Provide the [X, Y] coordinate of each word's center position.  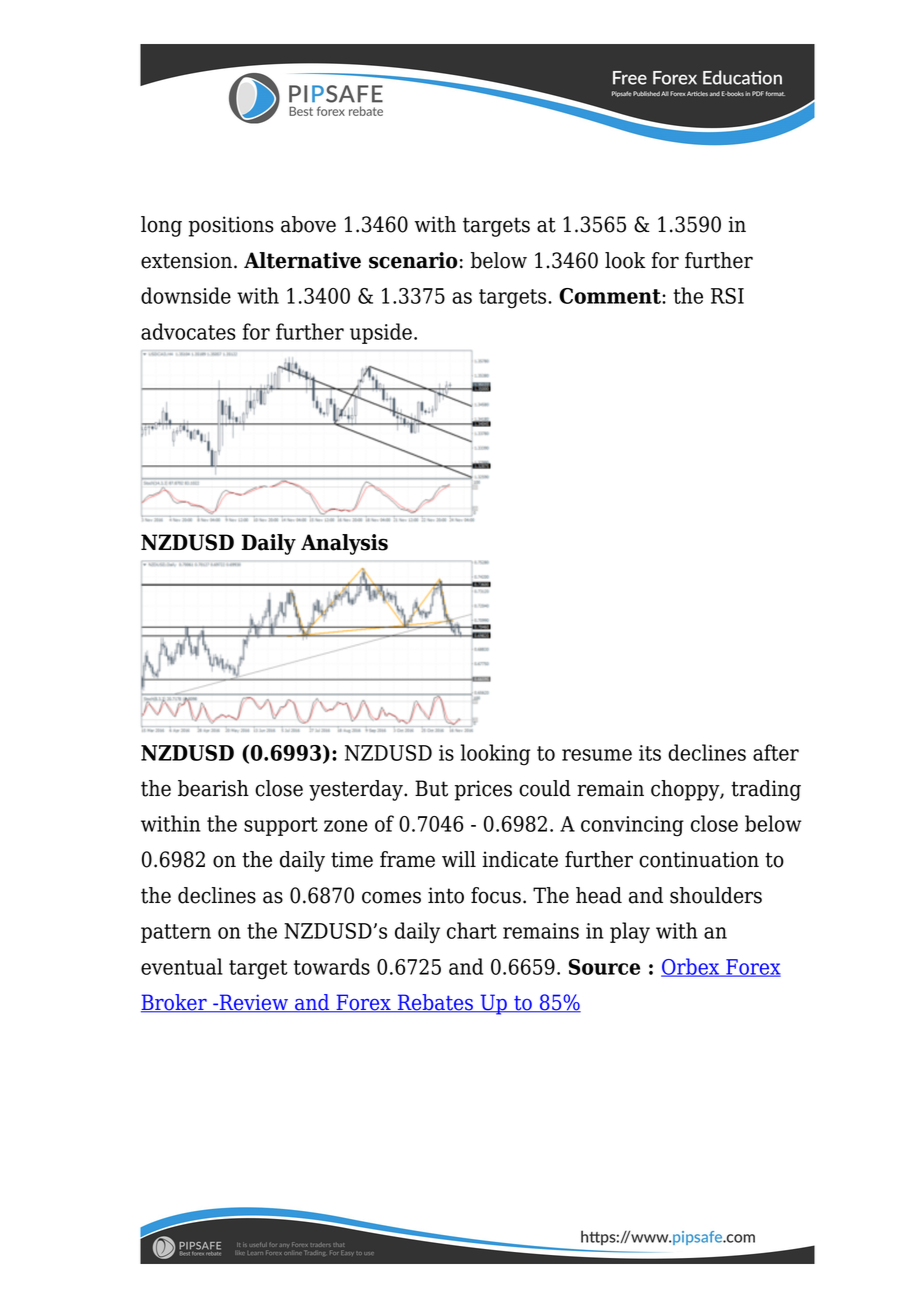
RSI [727, 296]
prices [483, 790]
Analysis [344, 544]
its [650, 753]
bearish [213, 788]
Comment [611, 296]
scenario [413, 260]
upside [381, 333]
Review [254, 1003]
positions [231, 226]
